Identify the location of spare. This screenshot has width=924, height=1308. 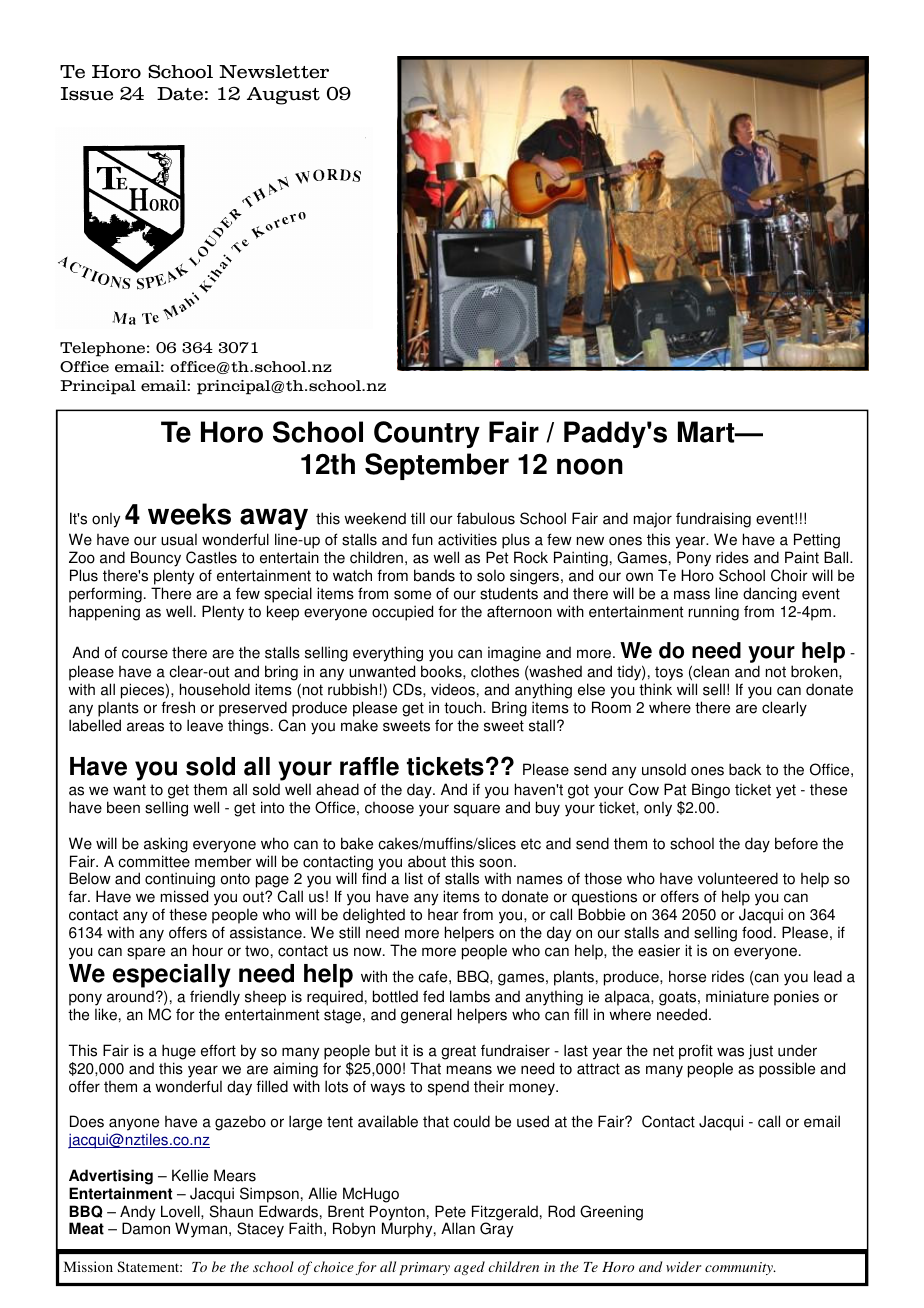
(146, 953).
